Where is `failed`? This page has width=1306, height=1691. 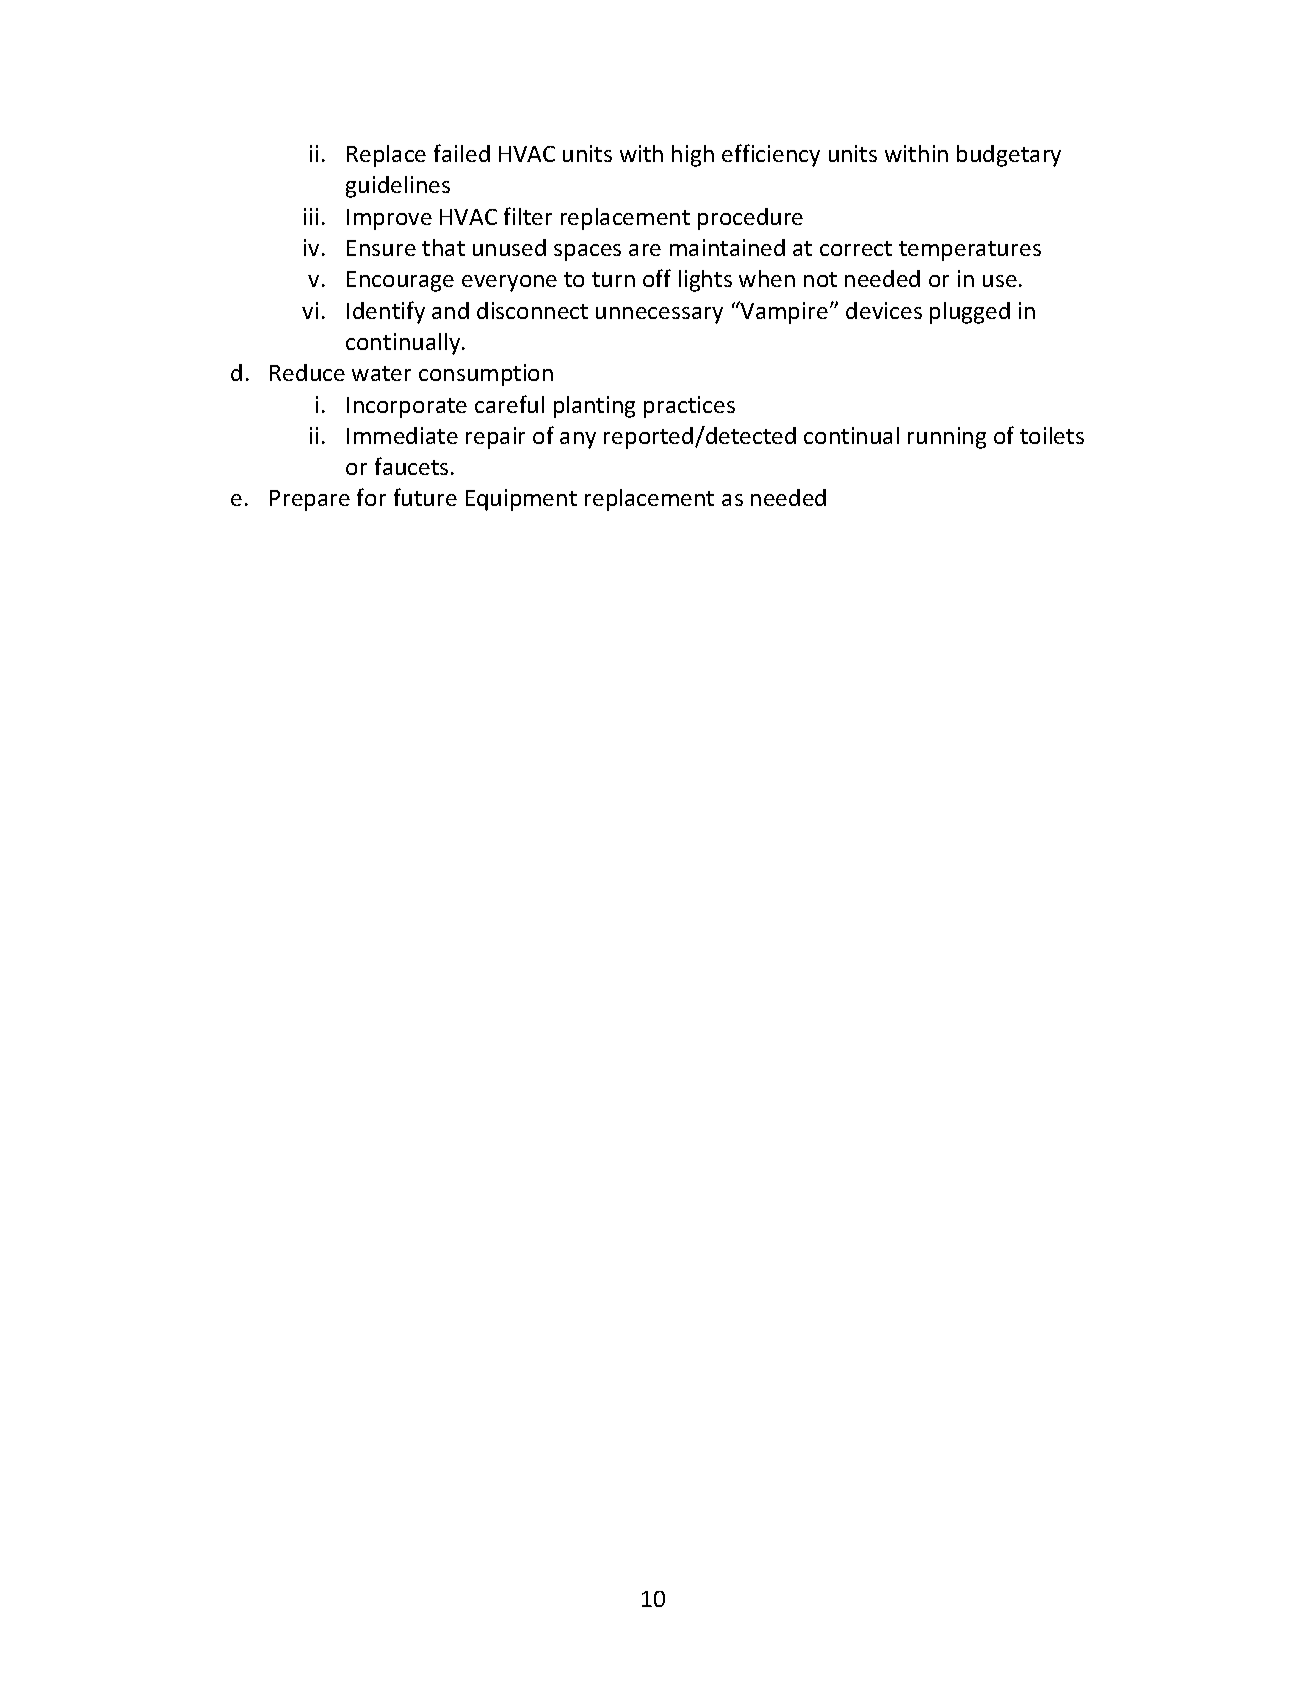
failed is located at coordinates (462, 153).
